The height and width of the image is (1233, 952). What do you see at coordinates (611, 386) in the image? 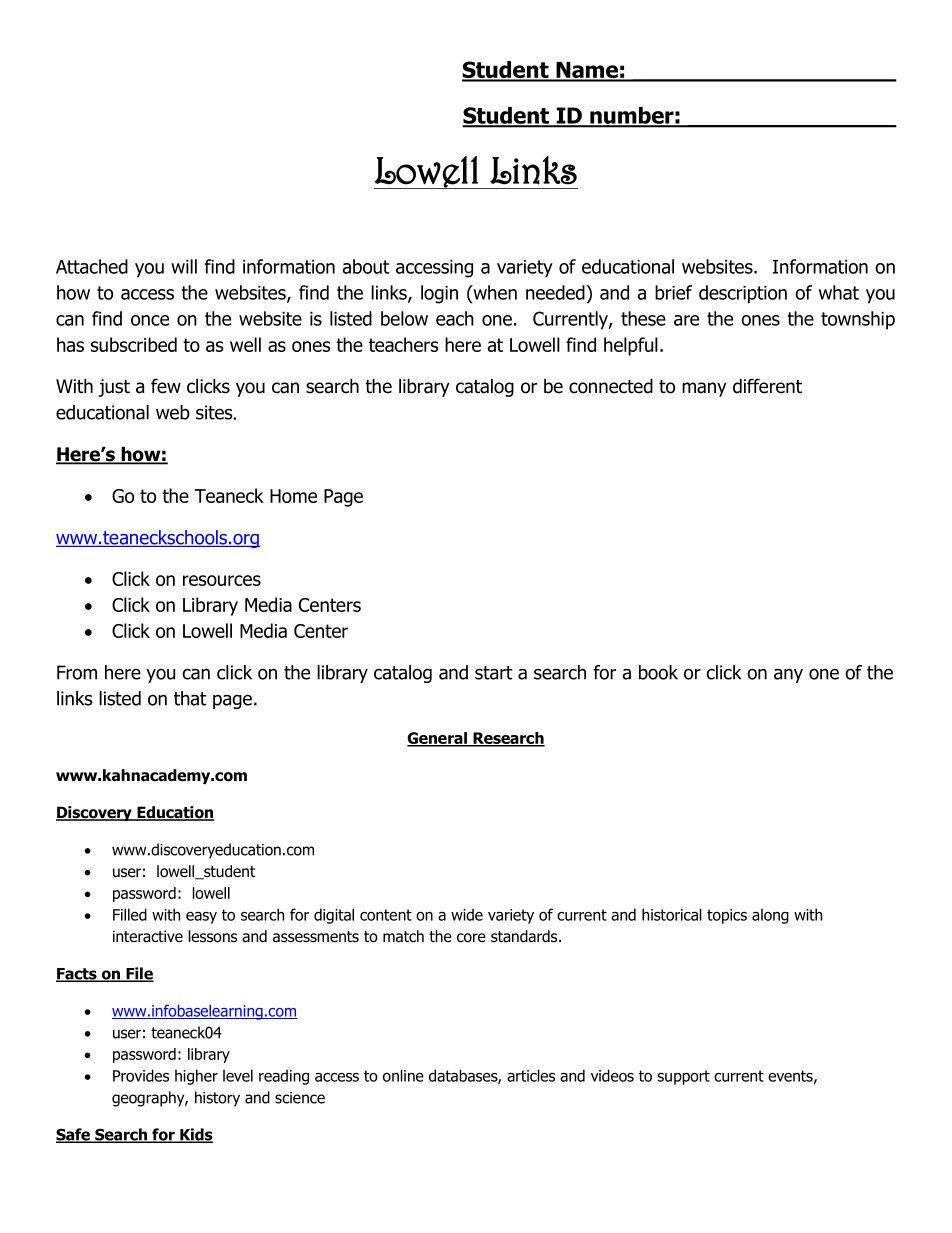
I see `connected` at bounding box center [611, 386].
